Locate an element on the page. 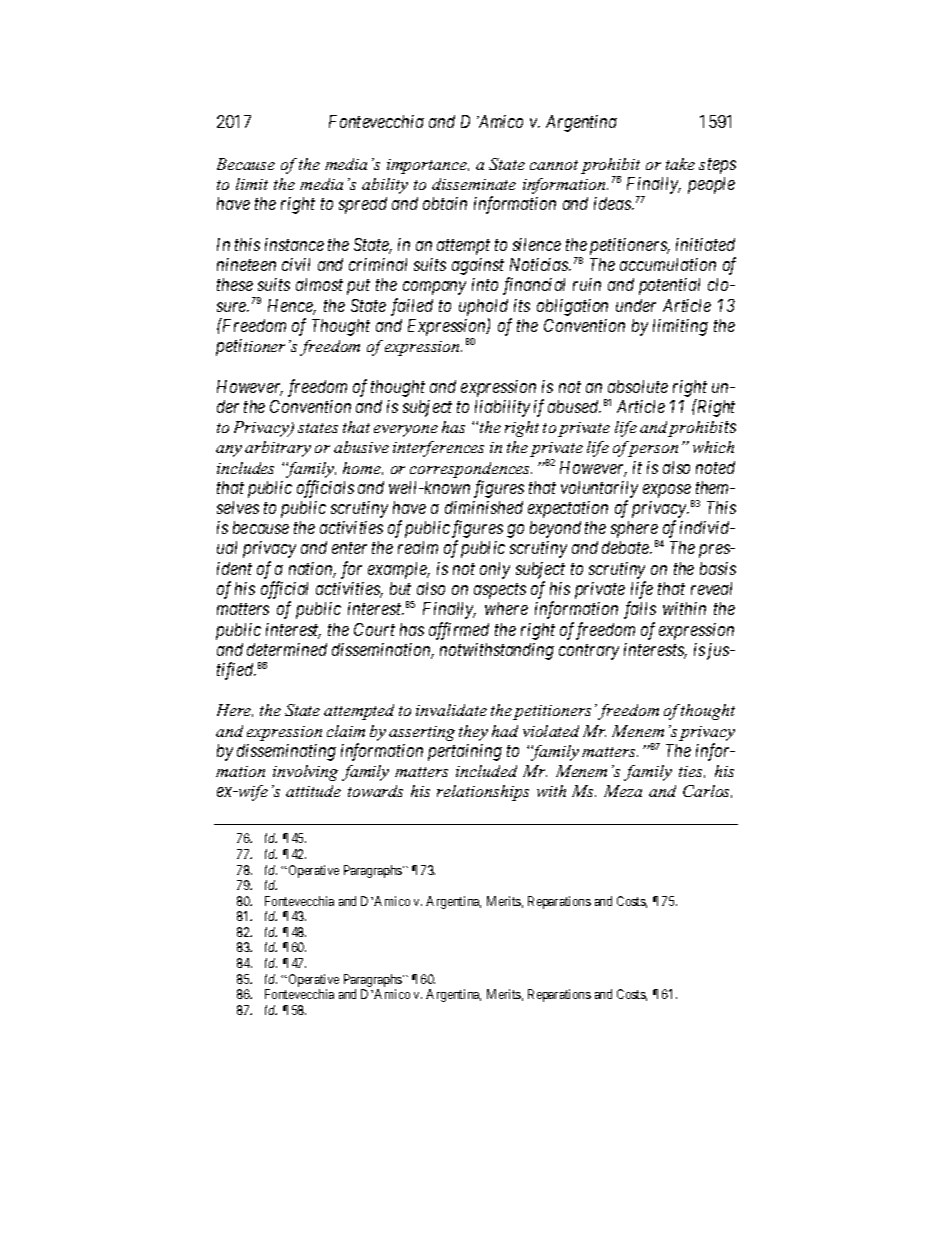 The height and width of the page is (1233, 952). attitude is located at coordinates (313, 791).
